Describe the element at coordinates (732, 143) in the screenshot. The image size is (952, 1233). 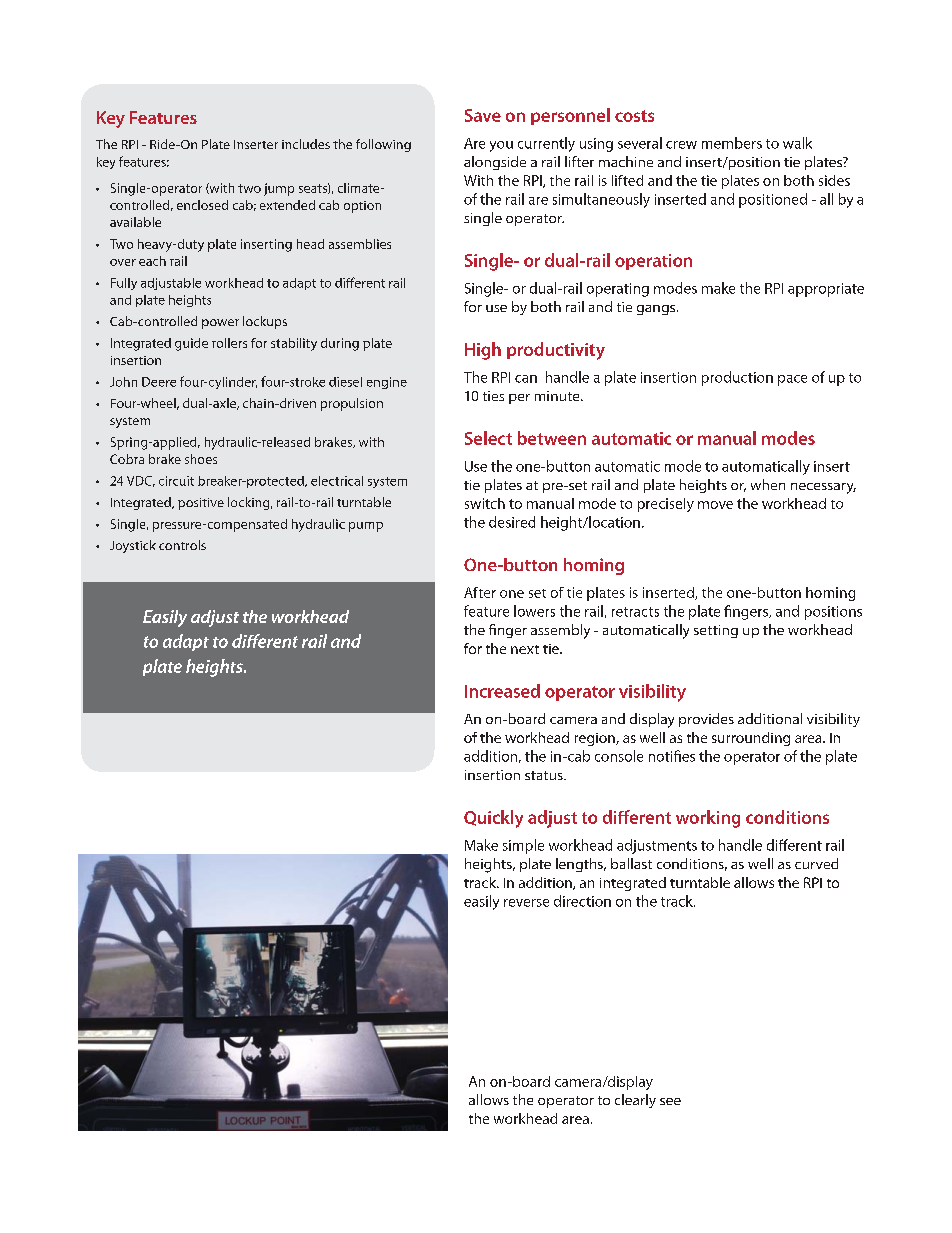
I see `members` at that location.
